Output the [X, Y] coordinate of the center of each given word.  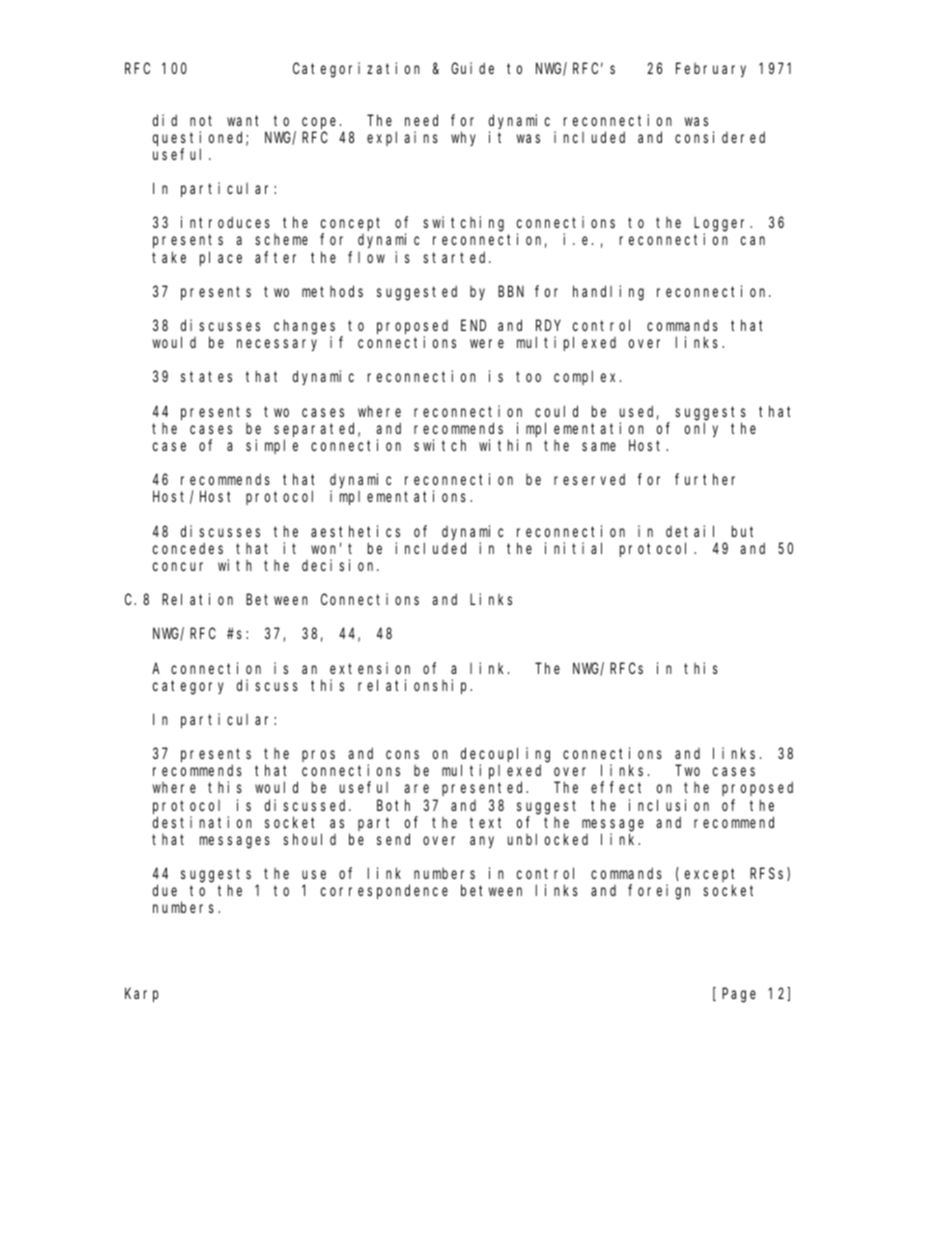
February [711, 69]
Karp [142, 995]
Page [739, 995]
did [165, 120]
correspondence [384, 891]
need [421, 120]
